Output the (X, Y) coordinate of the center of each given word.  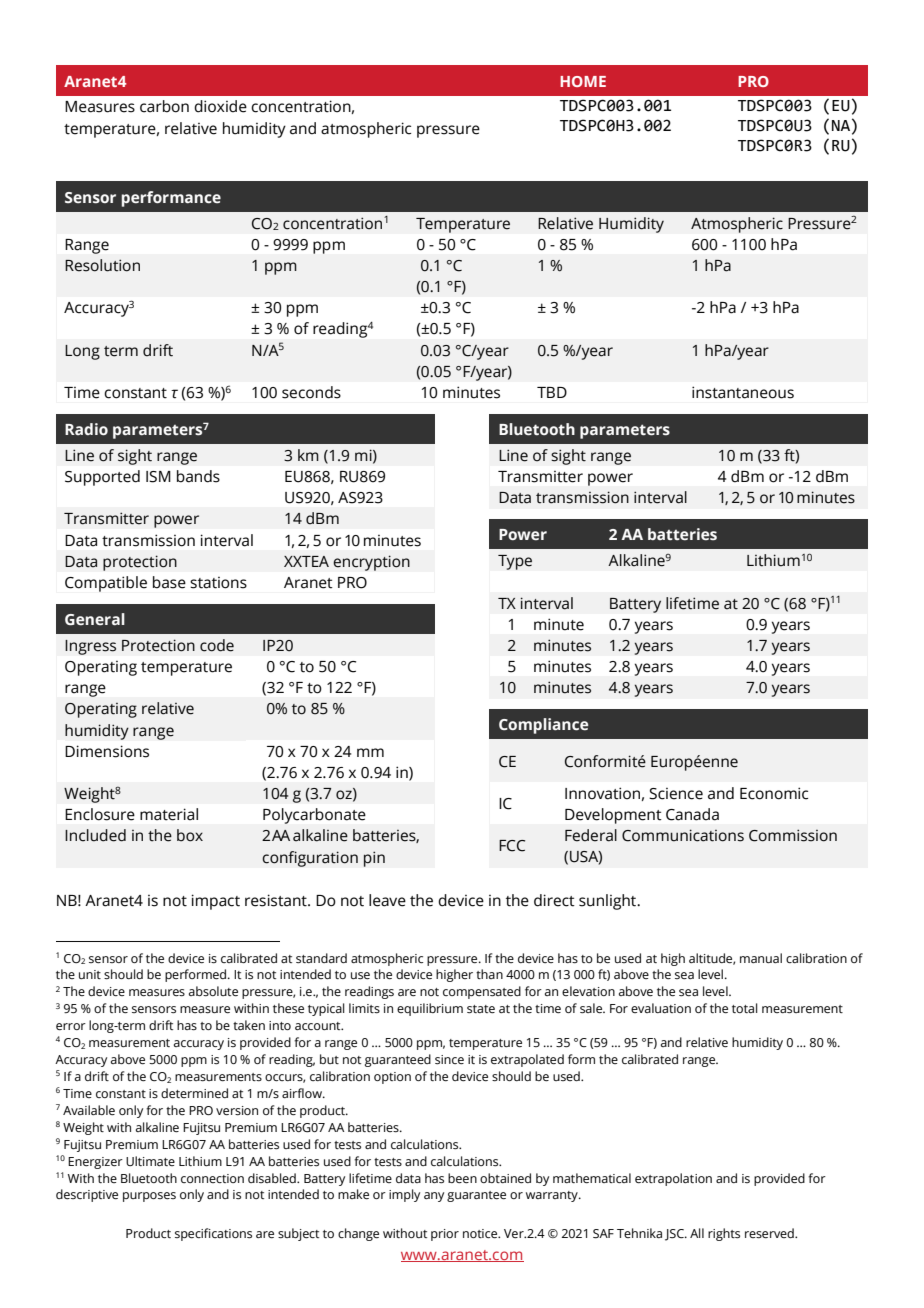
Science (676, 794)
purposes (149, 1197)
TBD (552, 392)
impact (215, 902)
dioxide (220, 106)
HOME (583, 81)
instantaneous (743, 392)
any (434, 1197)
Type (515, 562)
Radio (86, 429)
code (217, 645)
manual (761, 958)
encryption (371, 563)
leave (387, 900)
